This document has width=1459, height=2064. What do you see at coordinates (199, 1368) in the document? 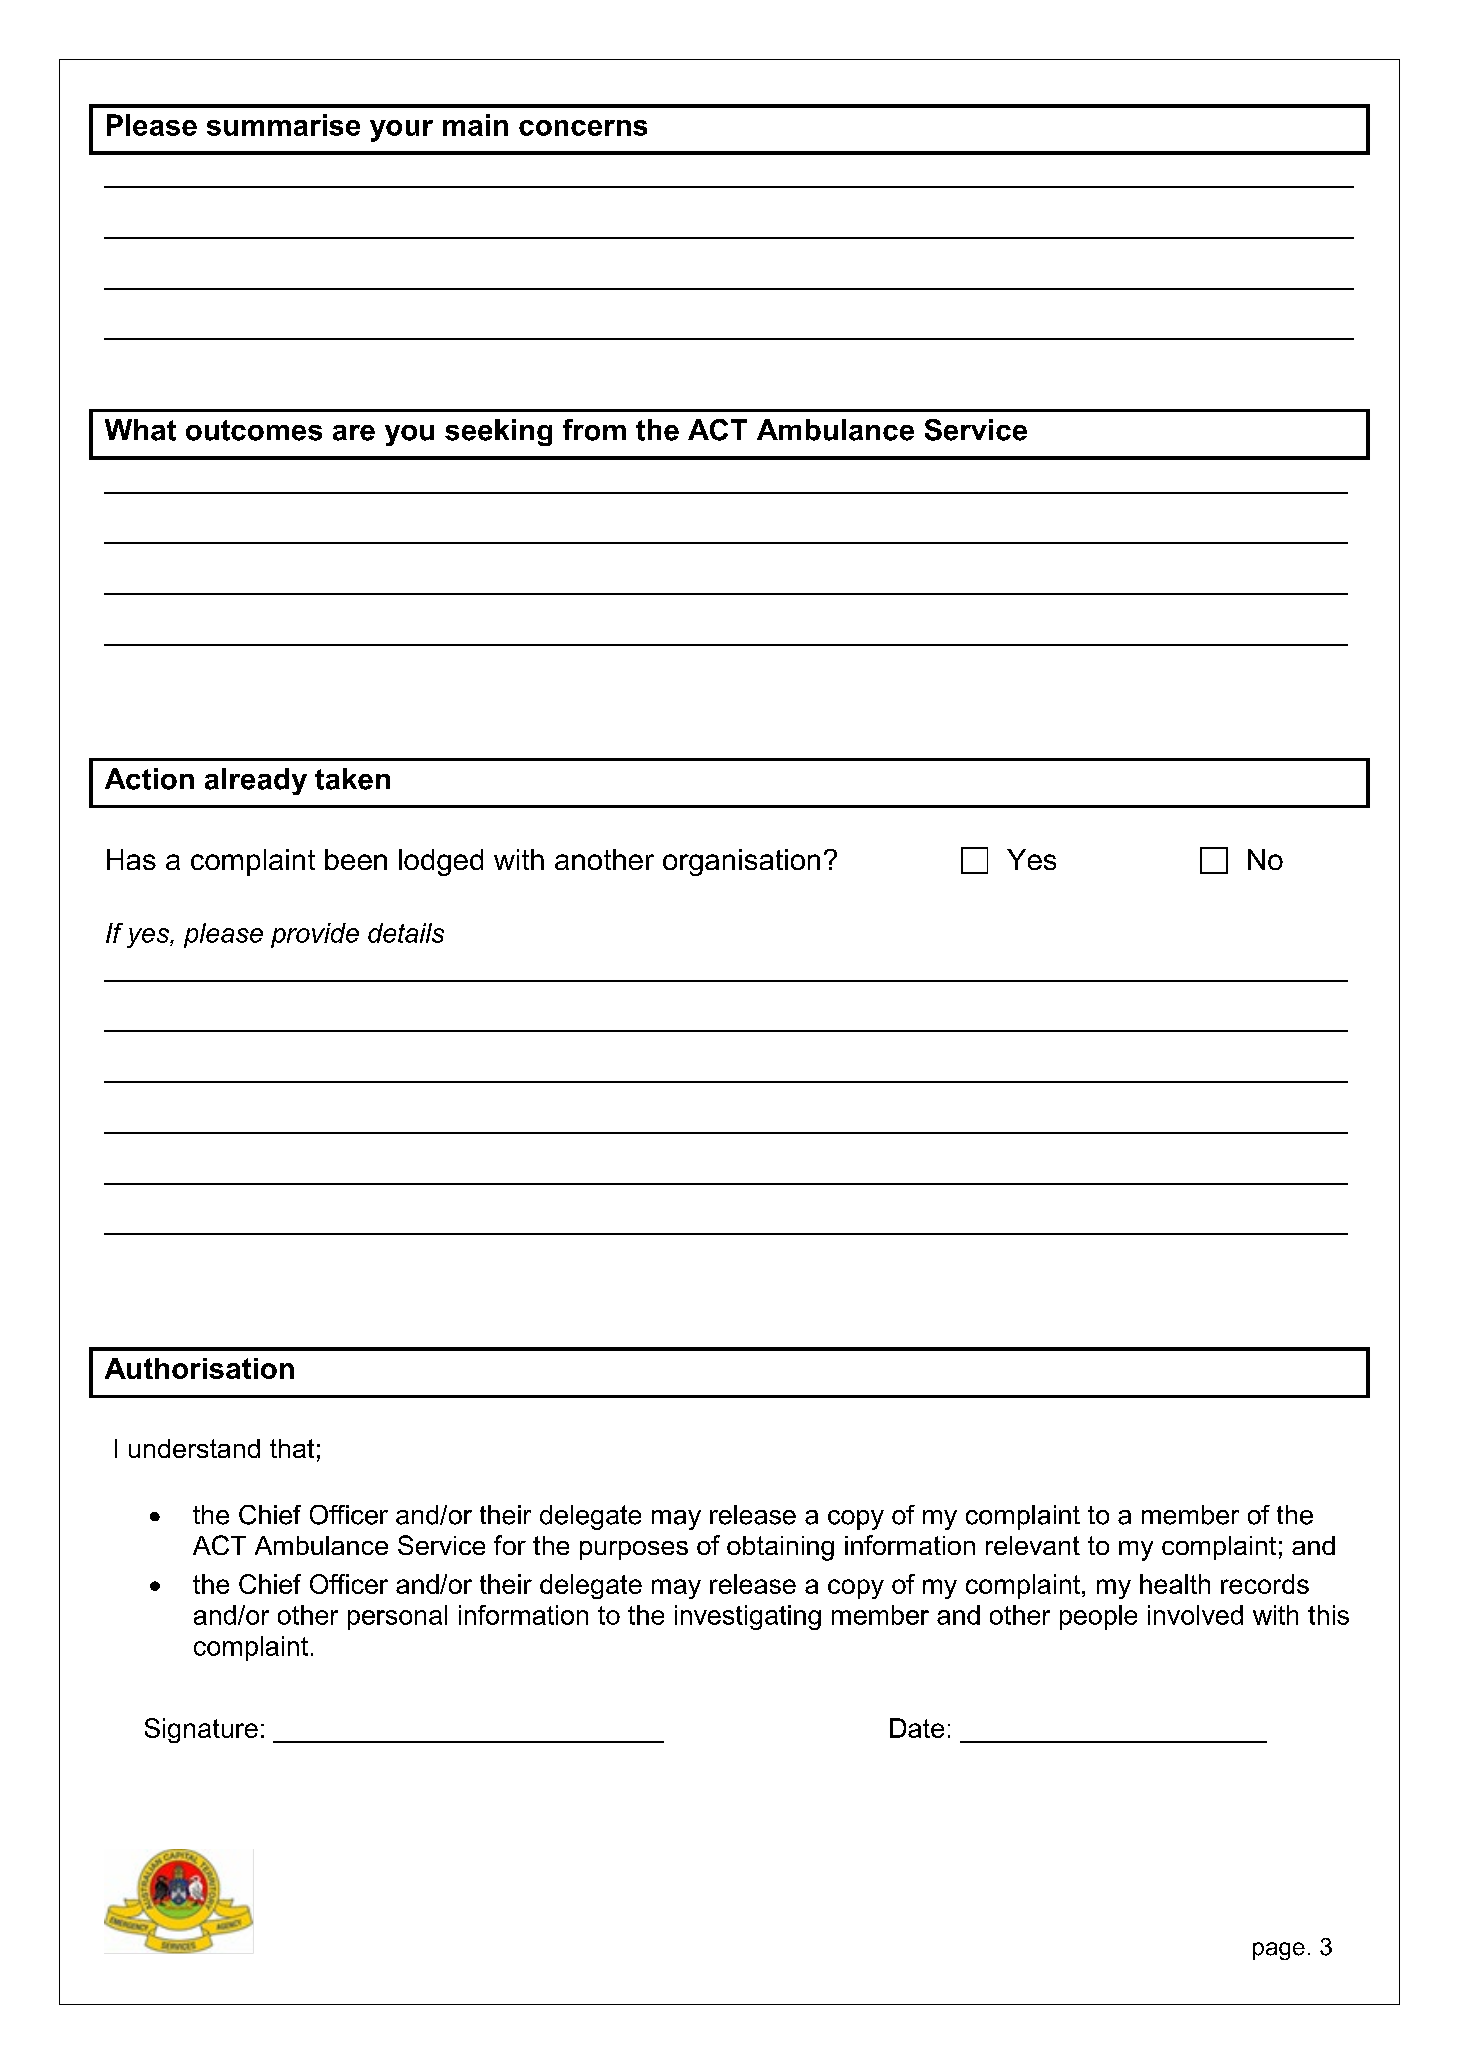
I see `Authorisation` at bounding box center [199, 1368].
